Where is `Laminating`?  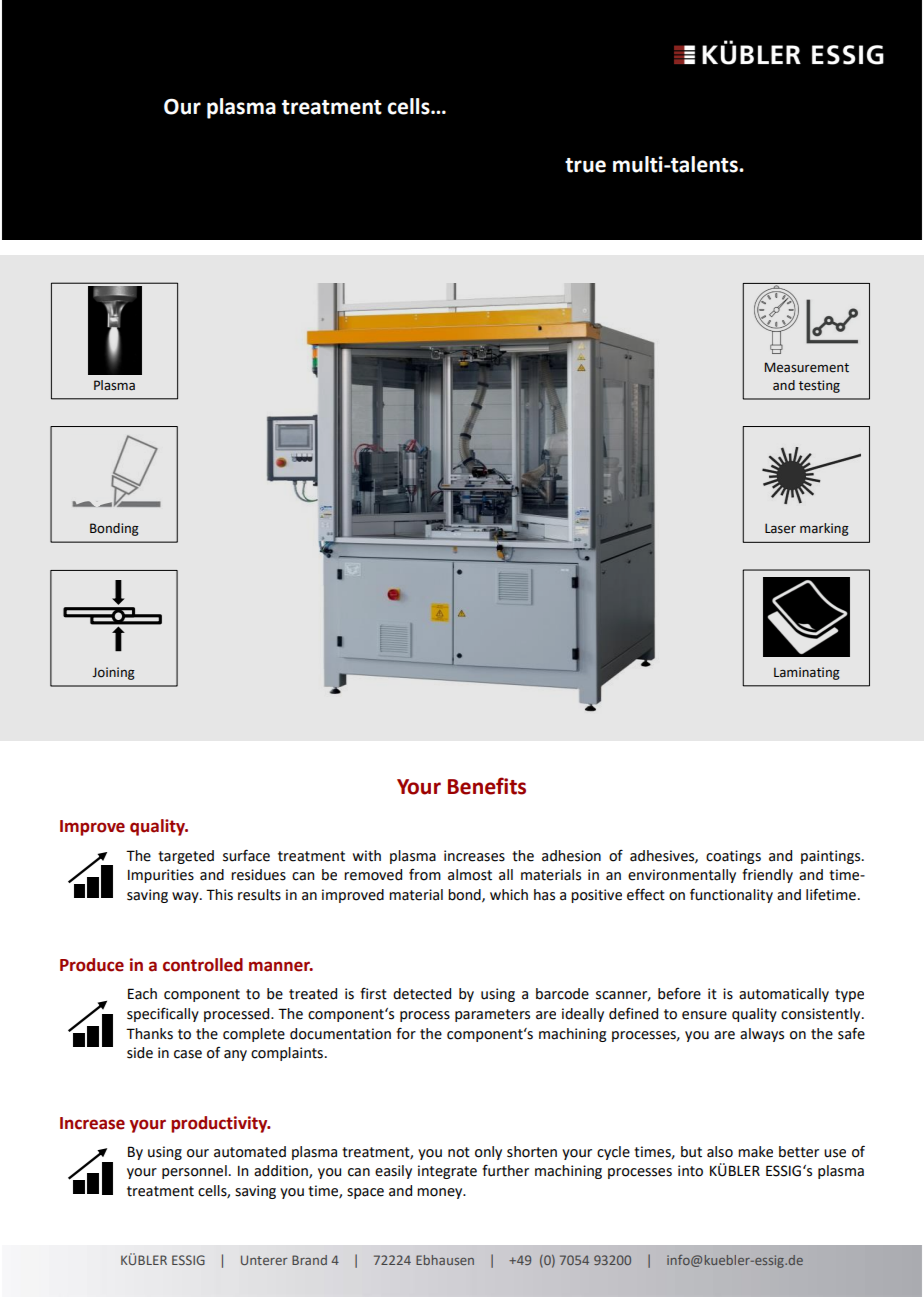
Laminating is located at coordinates (807, 673).
